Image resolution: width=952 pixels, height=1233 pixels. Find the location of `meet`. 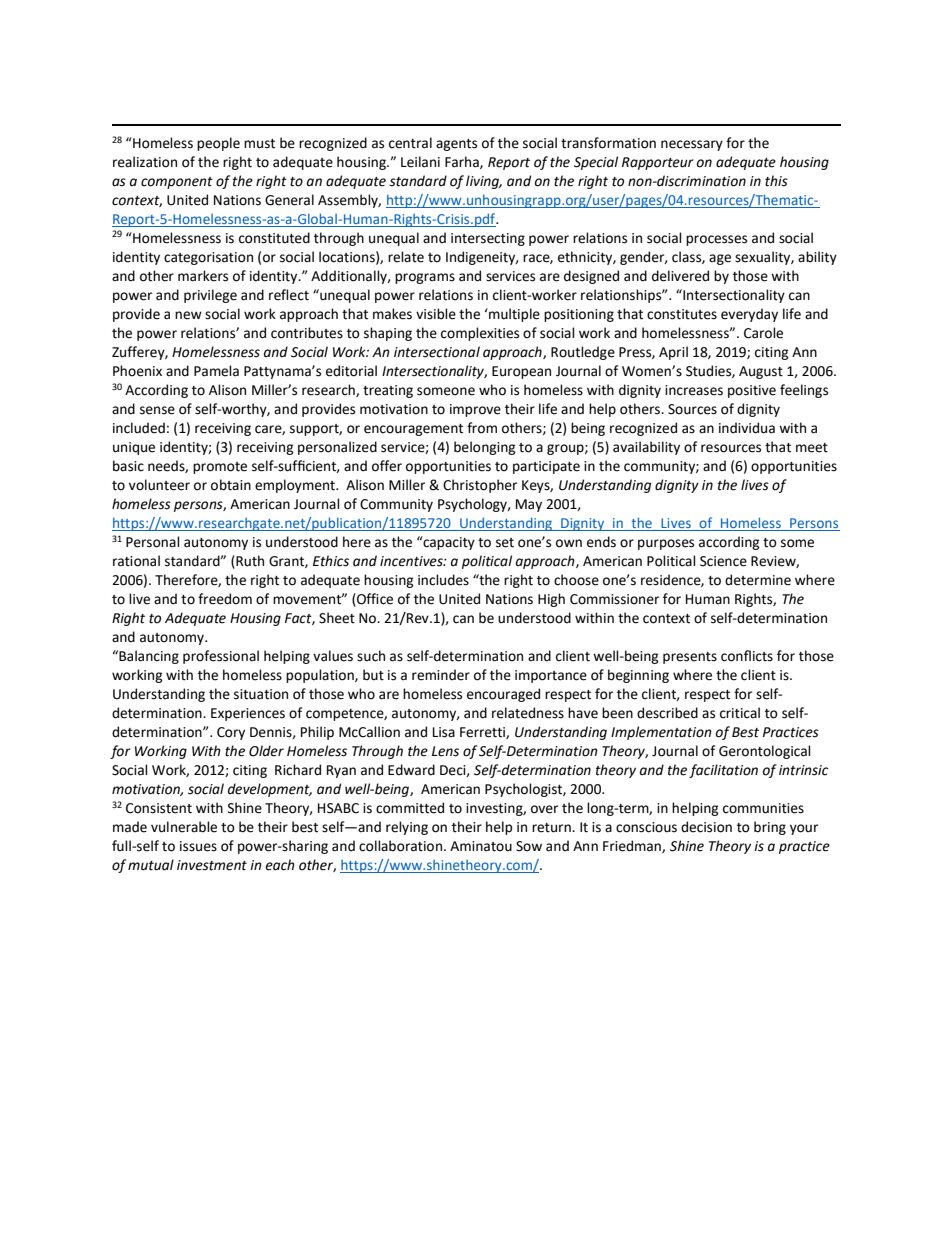

meet is located at coordinates (812, 448).
